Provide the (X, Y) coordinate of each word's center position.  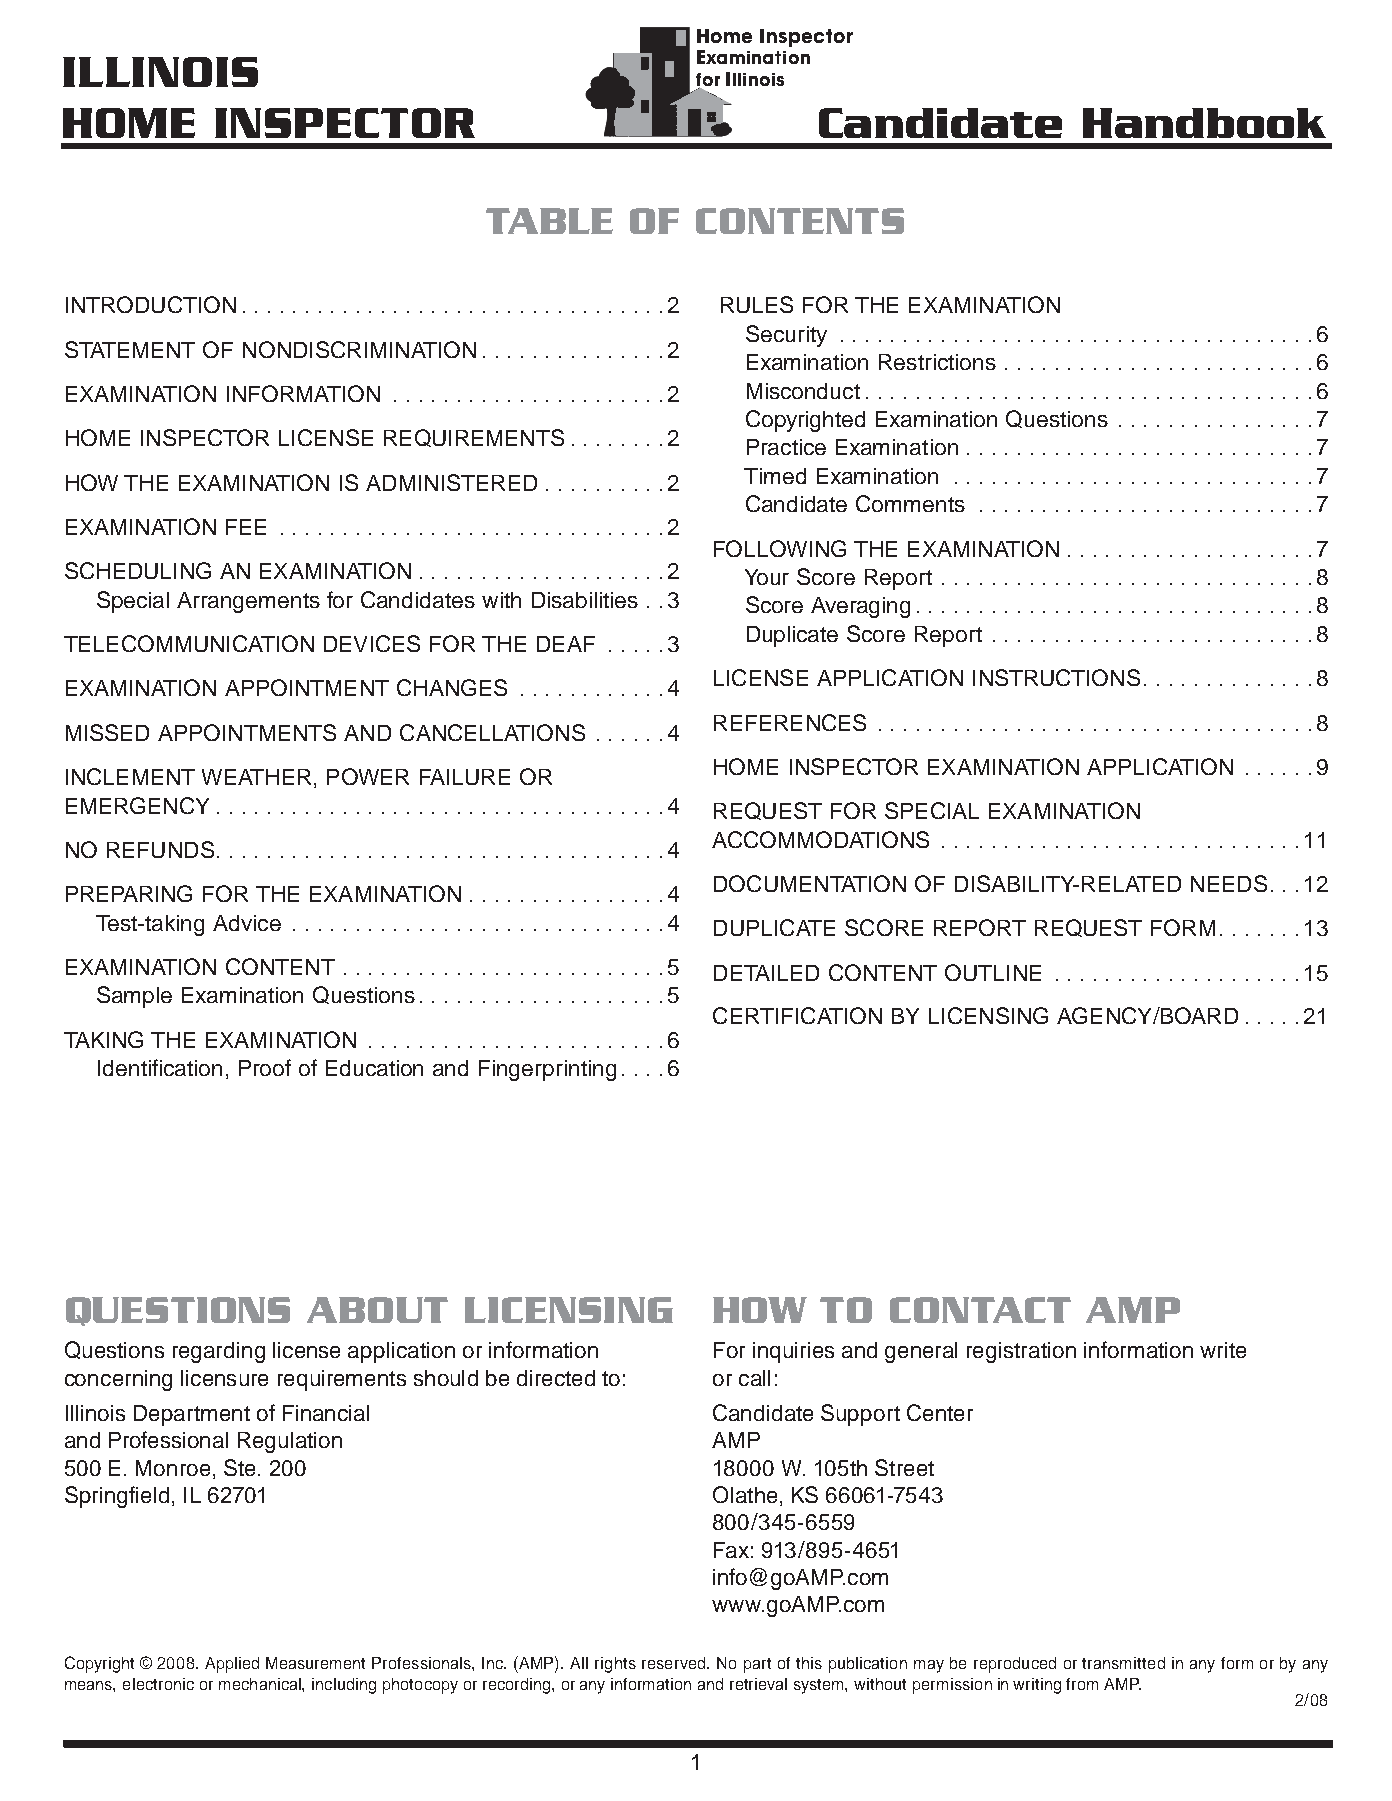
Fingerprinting (547, 1070)
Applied (232, 1665)
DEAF (566, 644)
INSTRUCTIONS (1056, 677)
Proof (265, 1067)
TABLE (549, 221)
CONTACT (980, 1310)
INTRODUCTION (151, 304)
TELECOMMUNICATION (189, 643)
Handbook (1204, 123)
